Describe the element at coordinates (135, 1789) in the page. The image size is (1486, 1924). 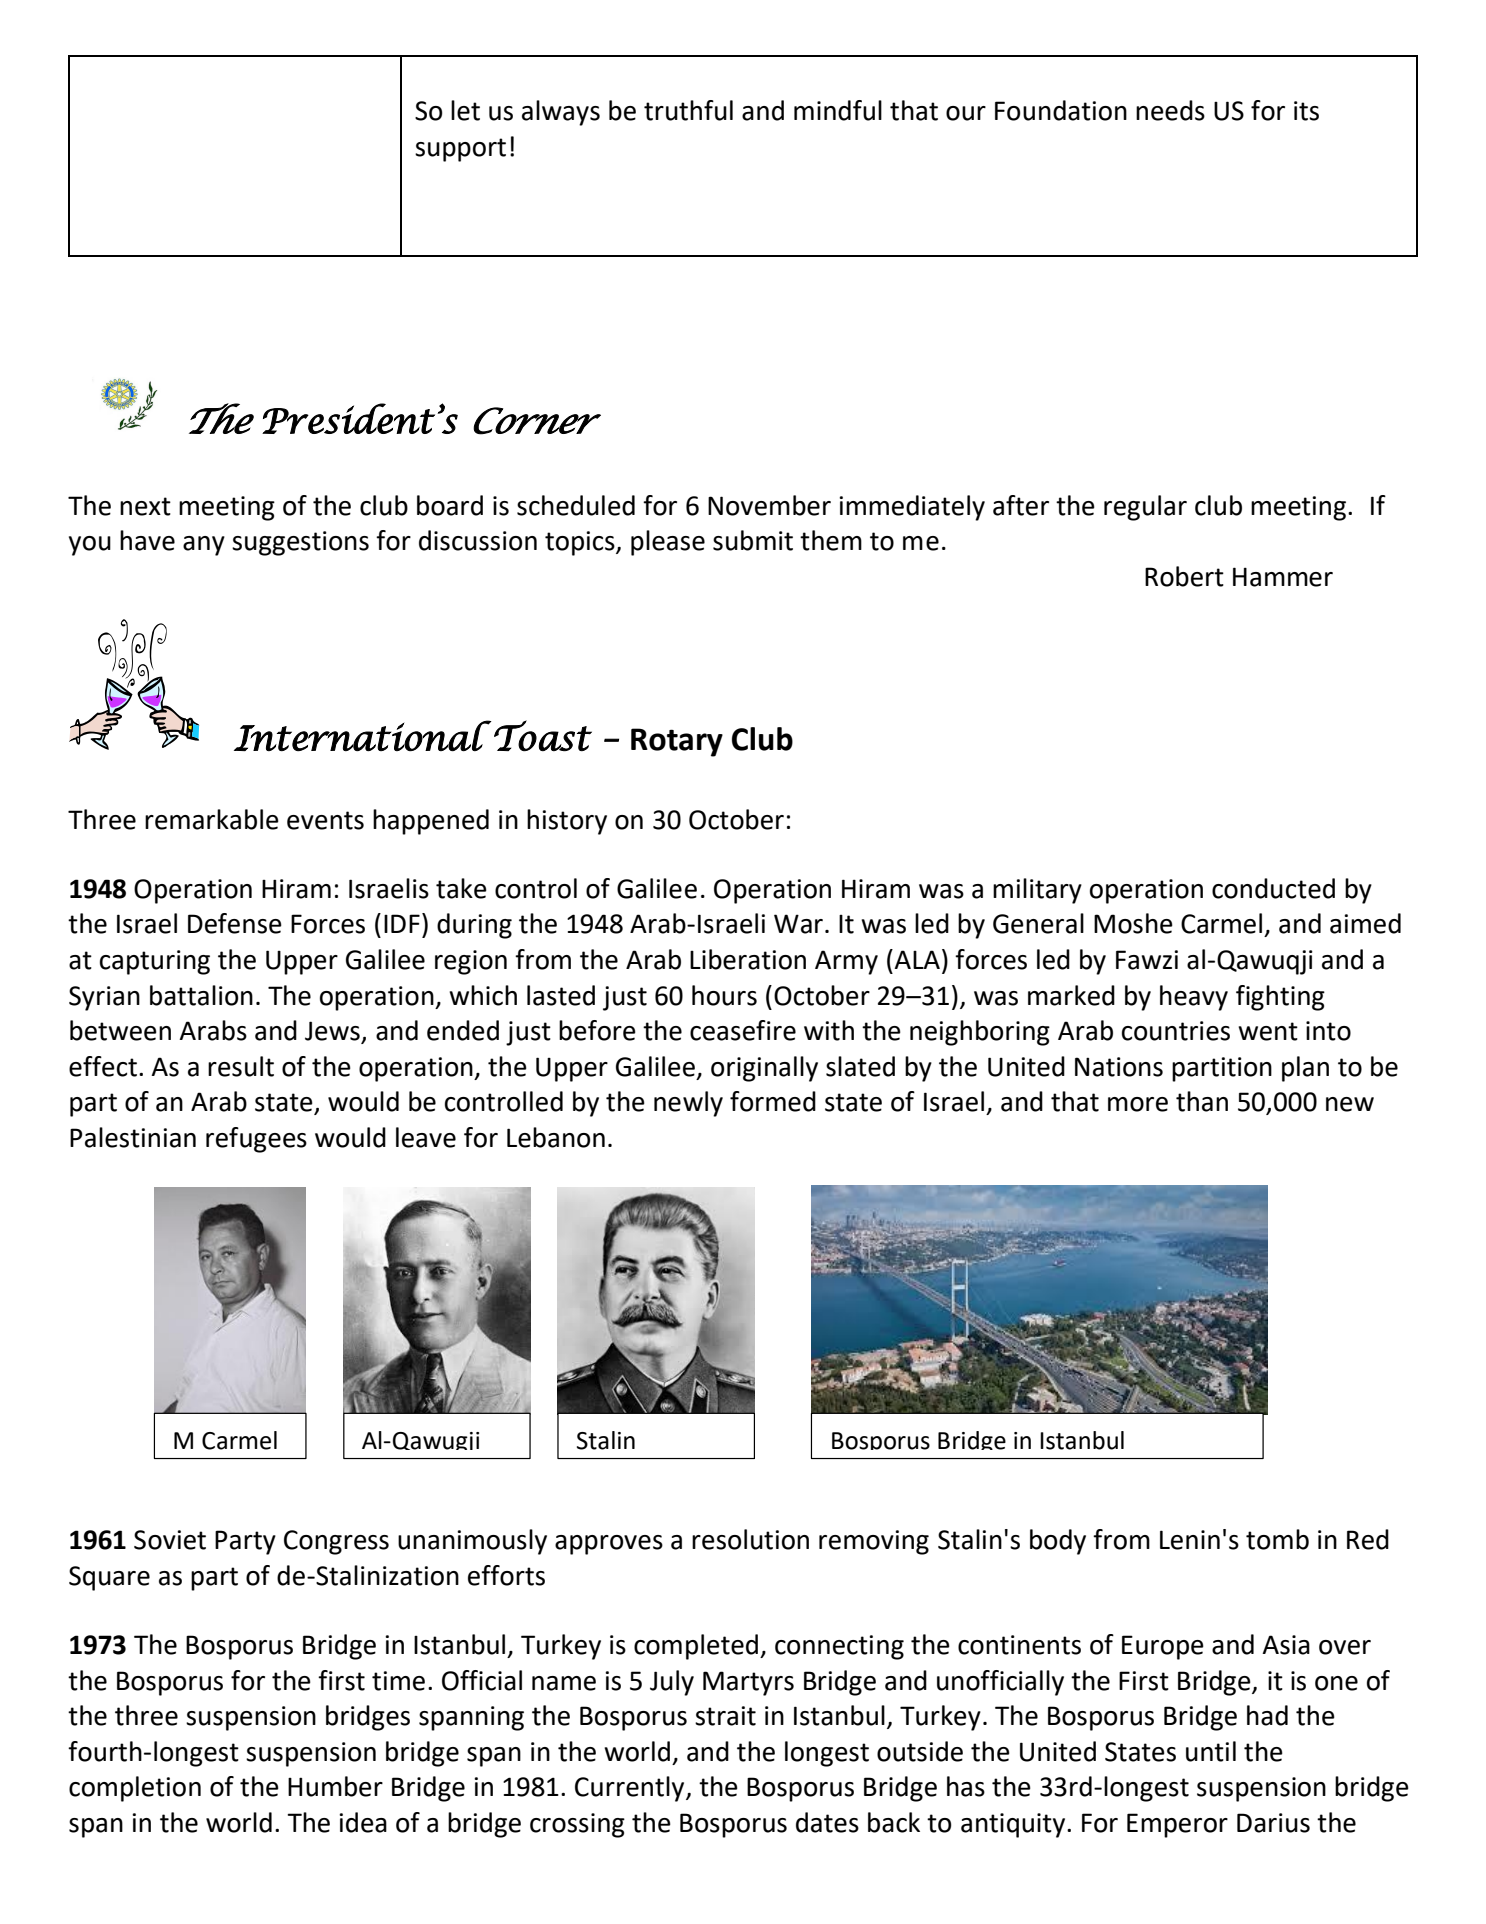
I see `completion` at that location.
